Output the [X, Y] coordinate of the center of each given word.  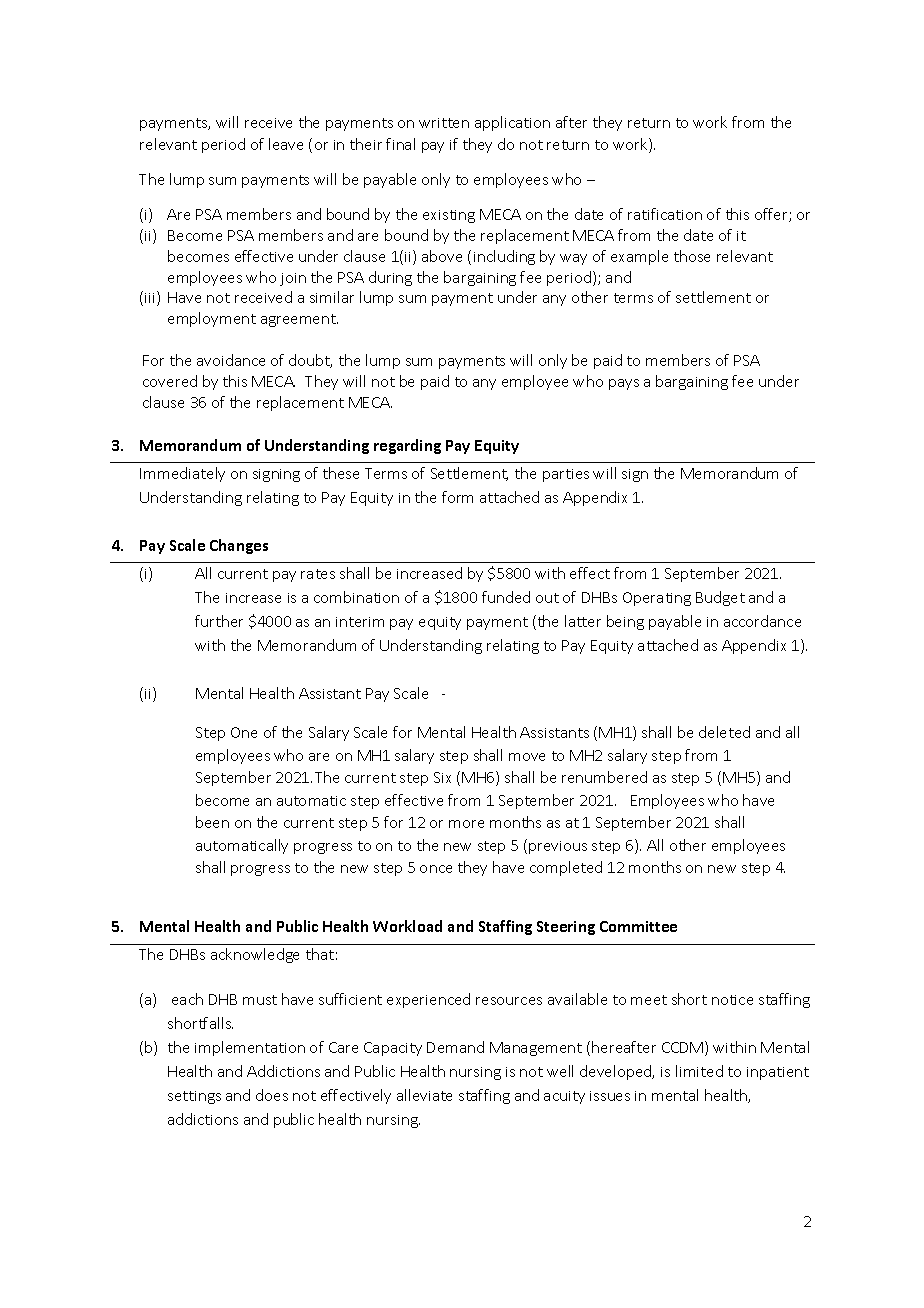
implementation [250, 1048]
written [444, 123]
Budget [720, 598]
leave [286, 144]
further [219, 621]
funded [506, 597]
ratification [665, 214]
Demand [455, 1047]
